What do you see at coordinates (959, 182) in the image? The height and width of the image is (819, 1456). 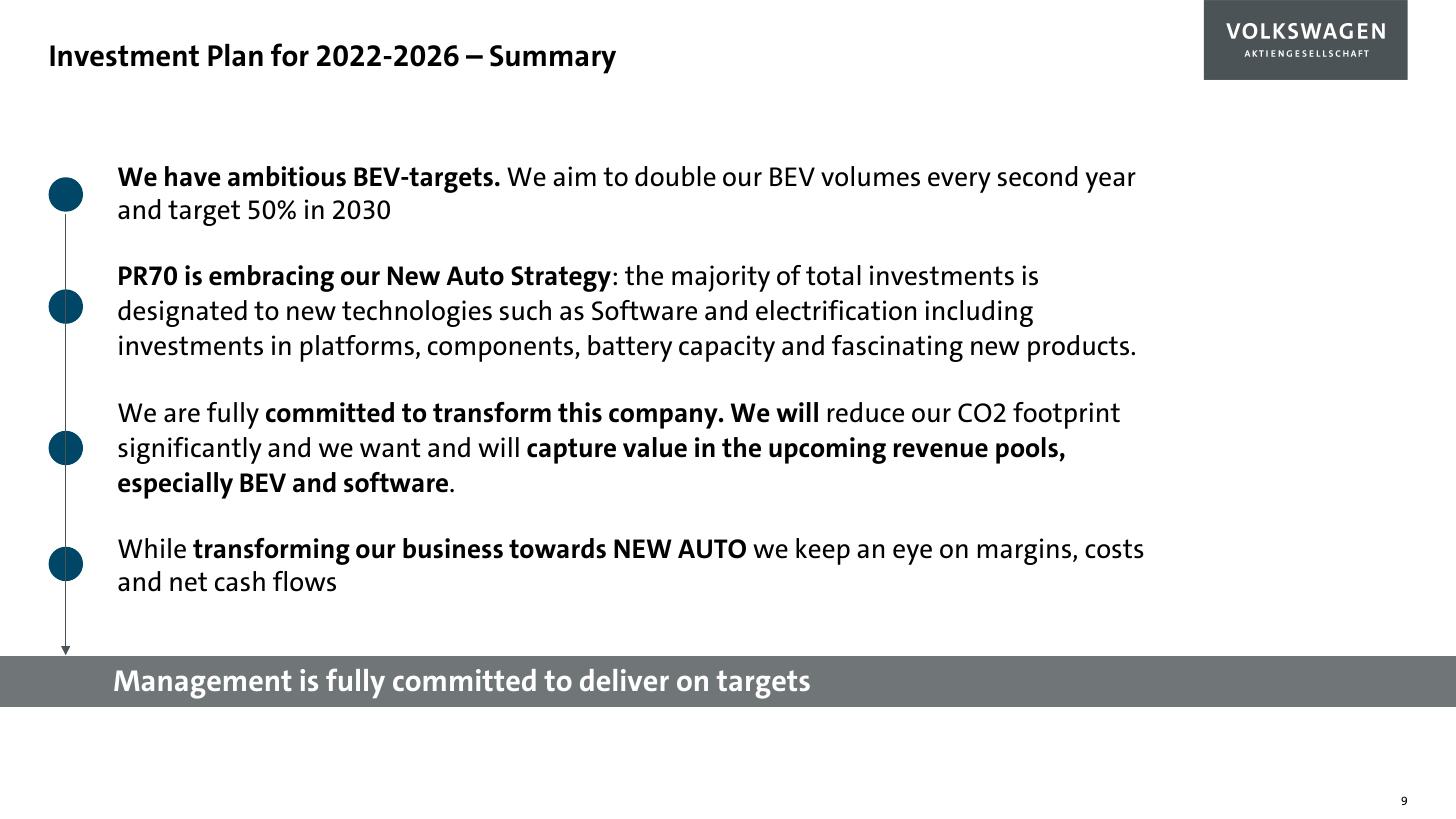 I see `every` at bounding box center [959, 182].
